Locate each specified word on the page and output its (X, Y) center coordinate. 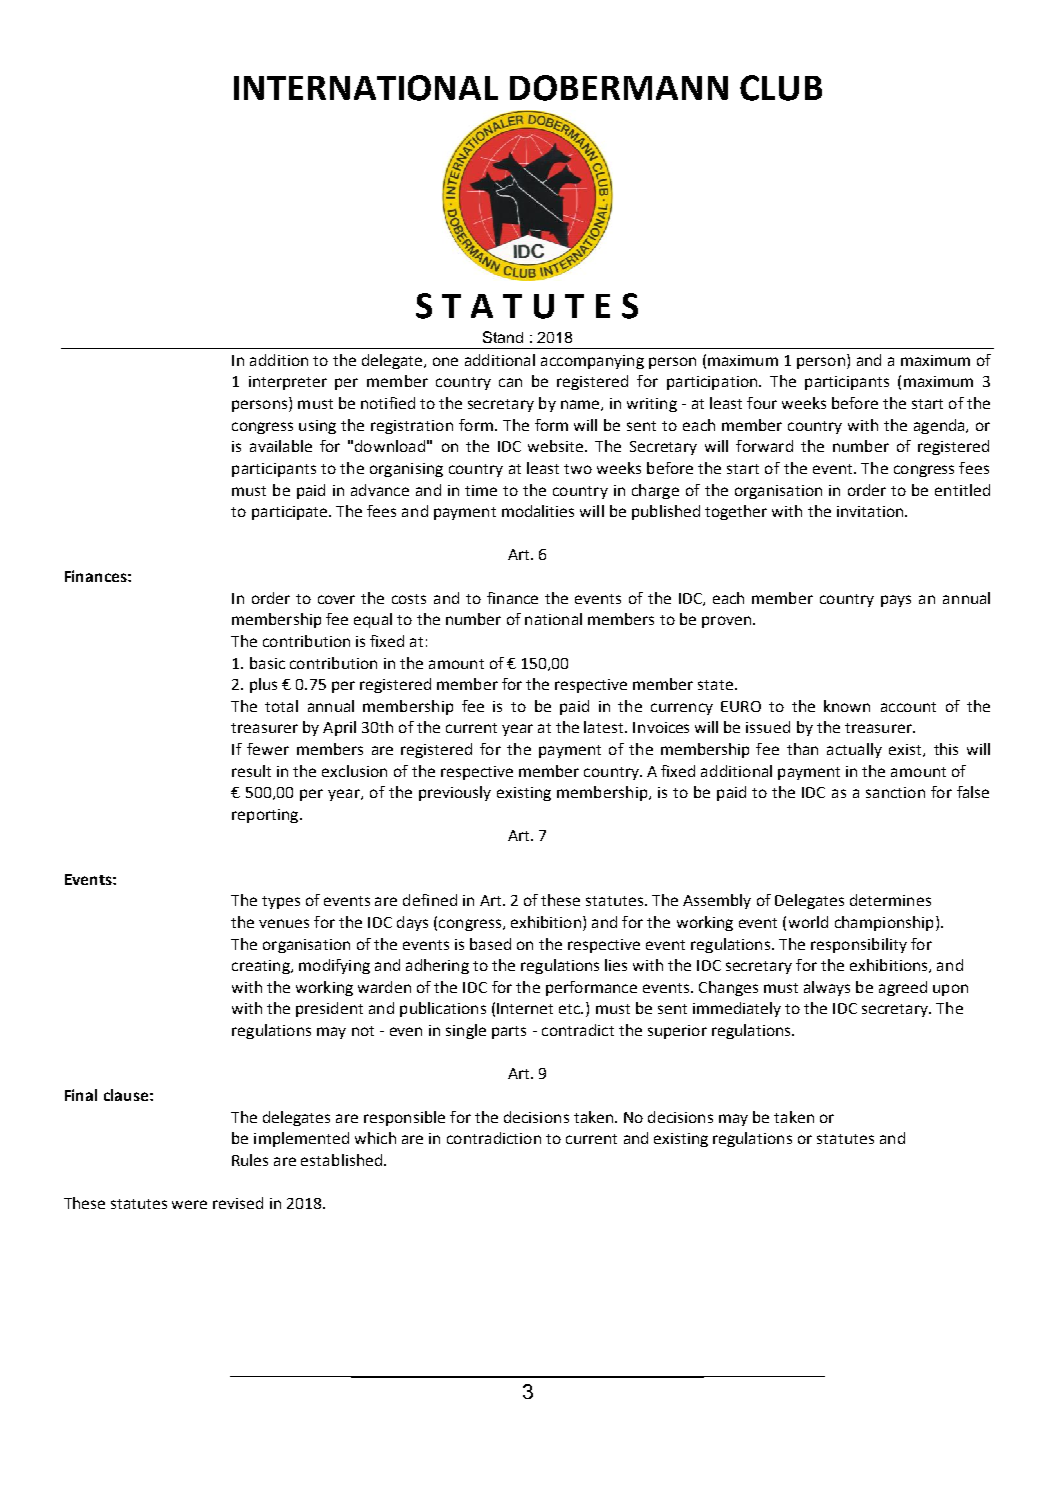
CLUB (781, 88)
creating (262, 967)
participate (291, 513)
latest (605, 727)
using (317, 427)
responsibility (859, 945)
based (490, 944)
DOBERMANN (619, 88)
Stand (503, 337)
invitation (871, 511)
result (251, 771)
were (189, 1204)
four (762, 403)
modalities (538, 511)
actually (854, 750)
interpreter (288, 383)
